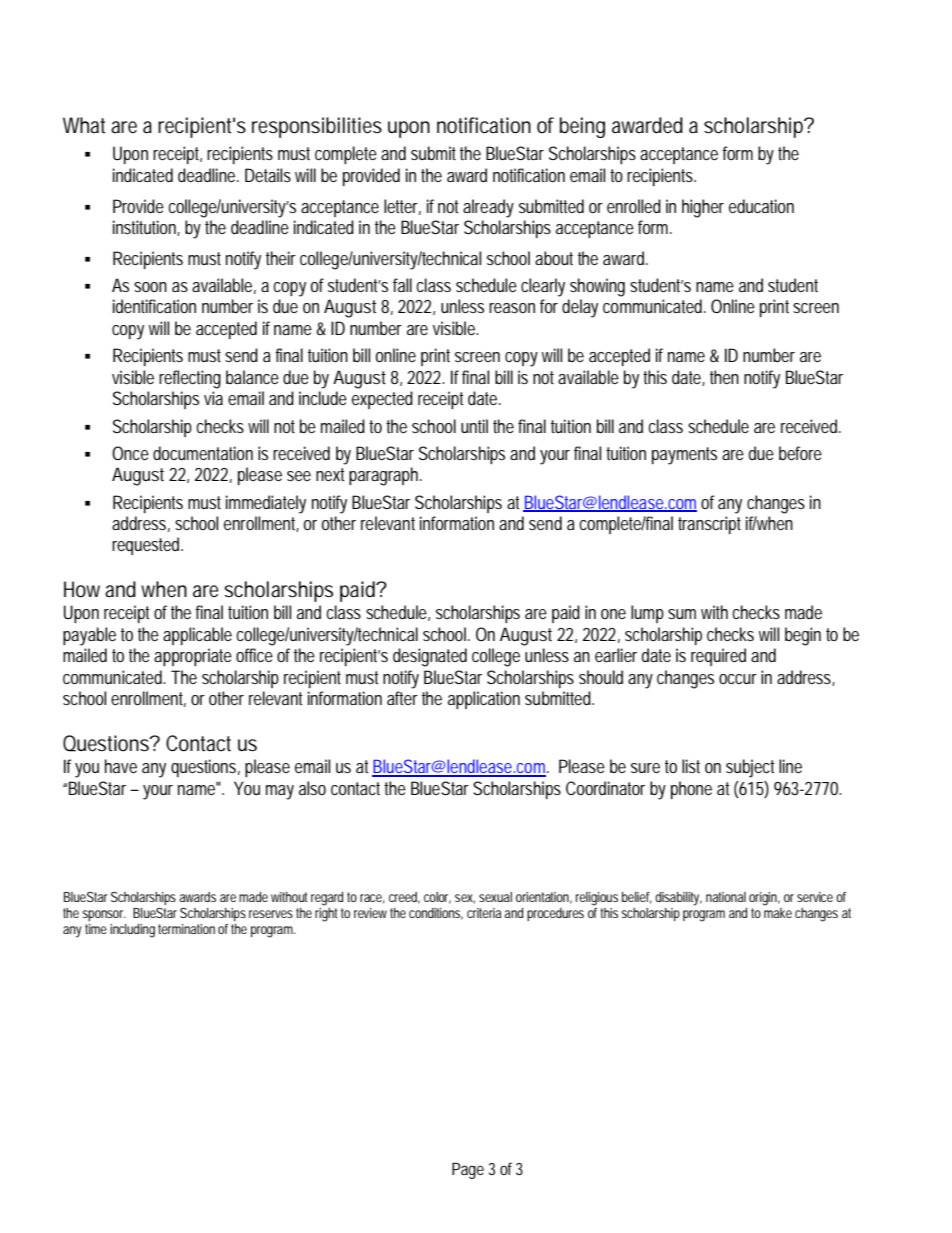  I want to click on Page, so click(468, 1170).
